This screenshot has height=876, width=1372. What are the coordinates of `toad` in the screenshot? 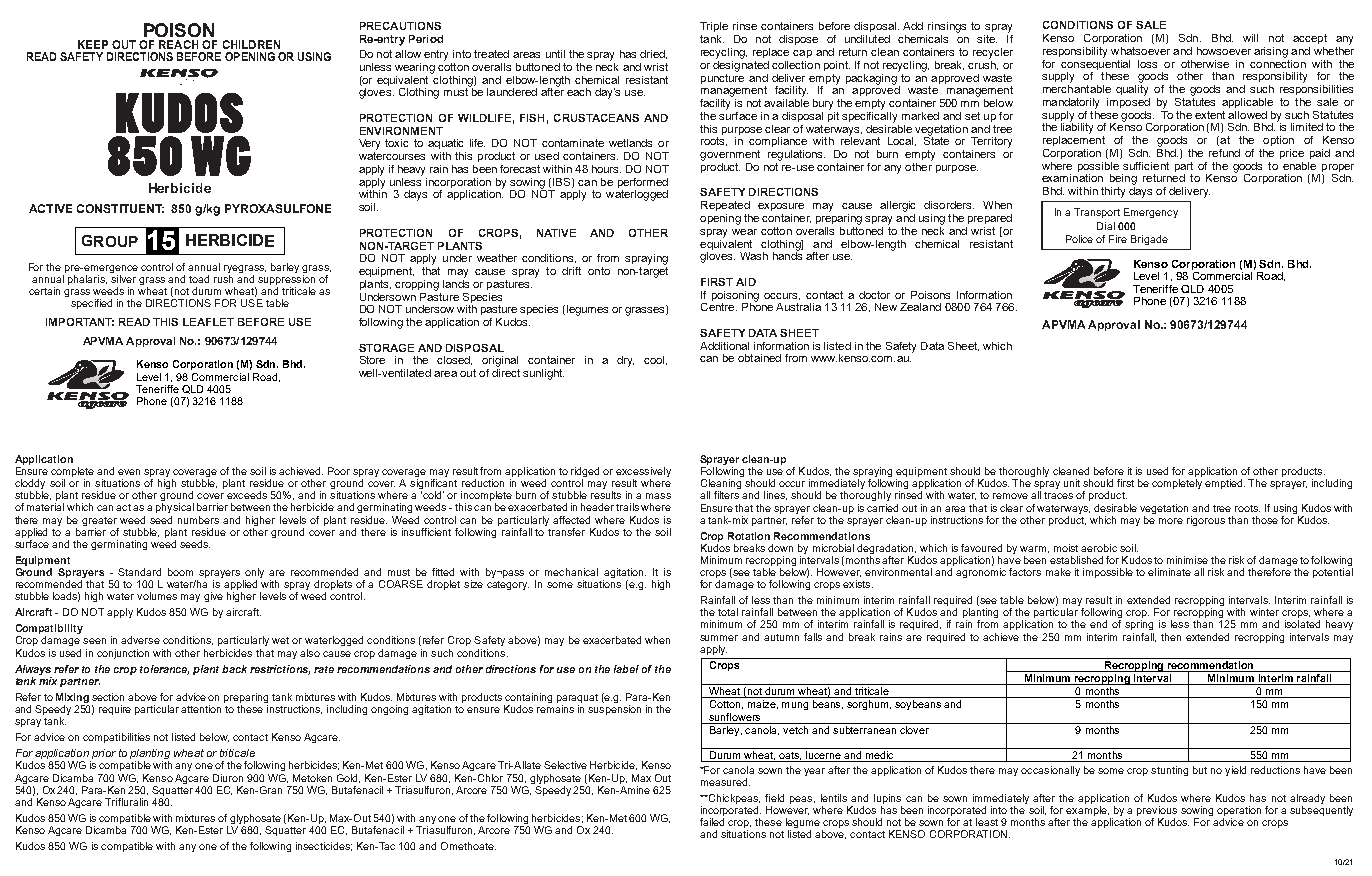 It's located at (199, 279).
